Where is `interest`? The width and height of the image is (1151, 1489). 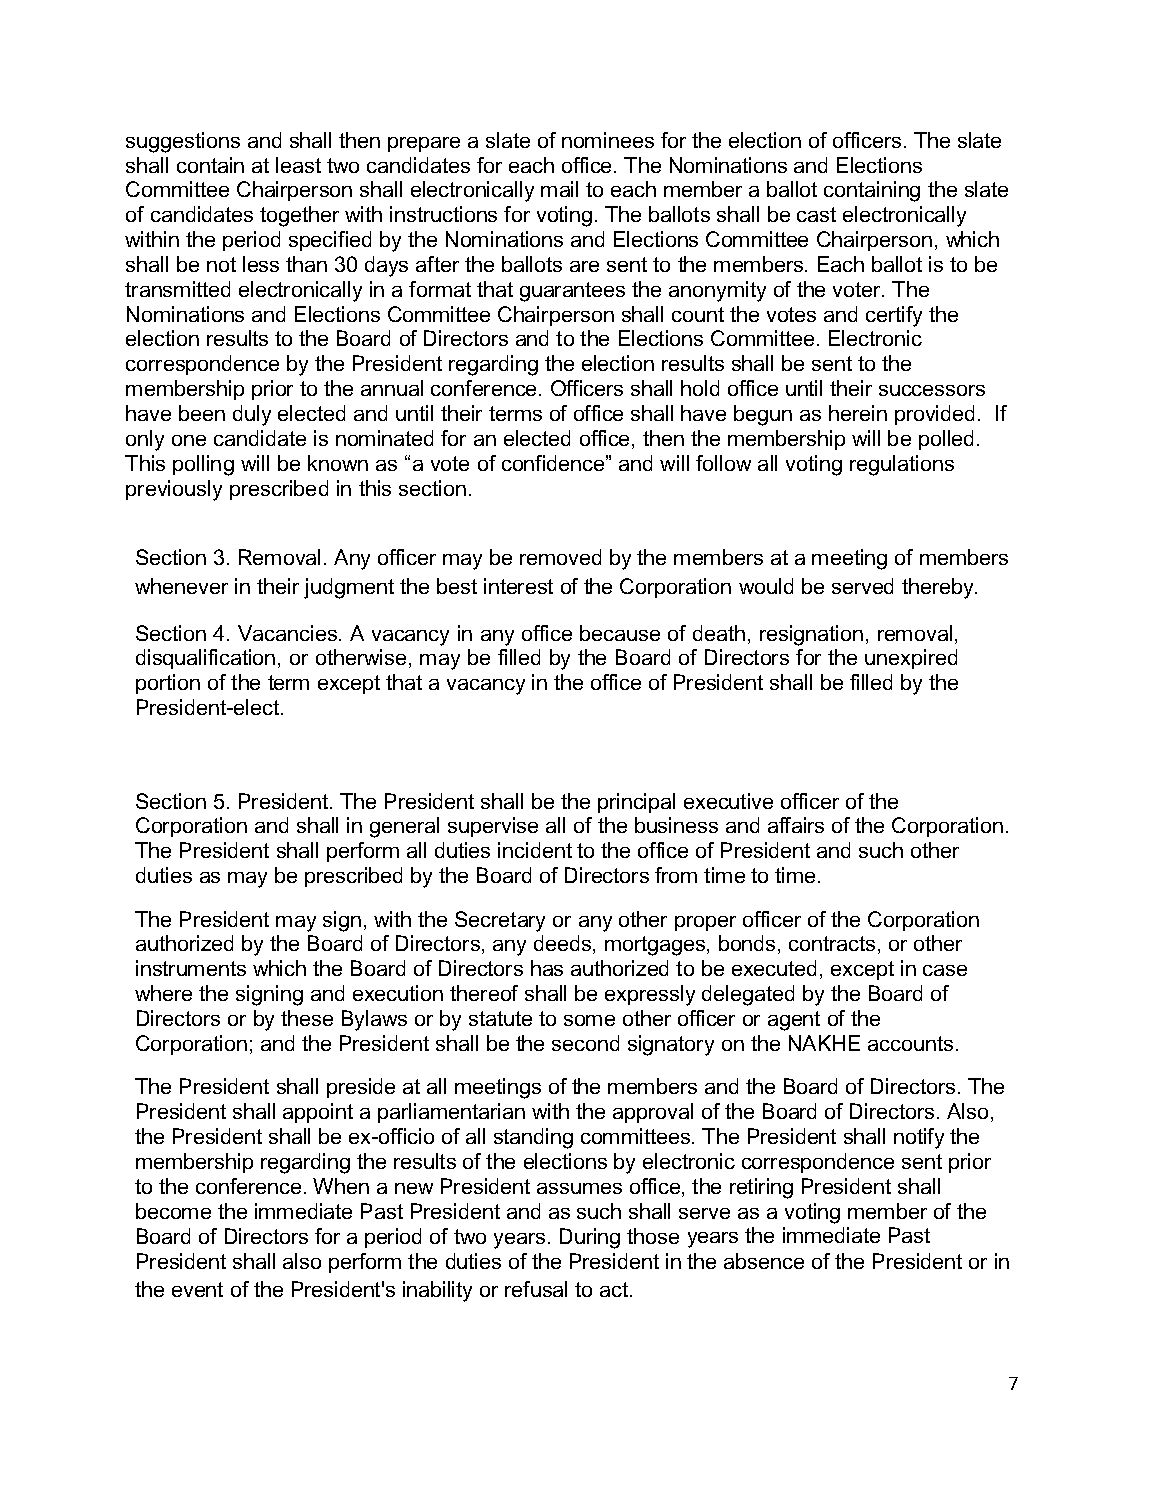
interest is located at coordinates (518, 586).
